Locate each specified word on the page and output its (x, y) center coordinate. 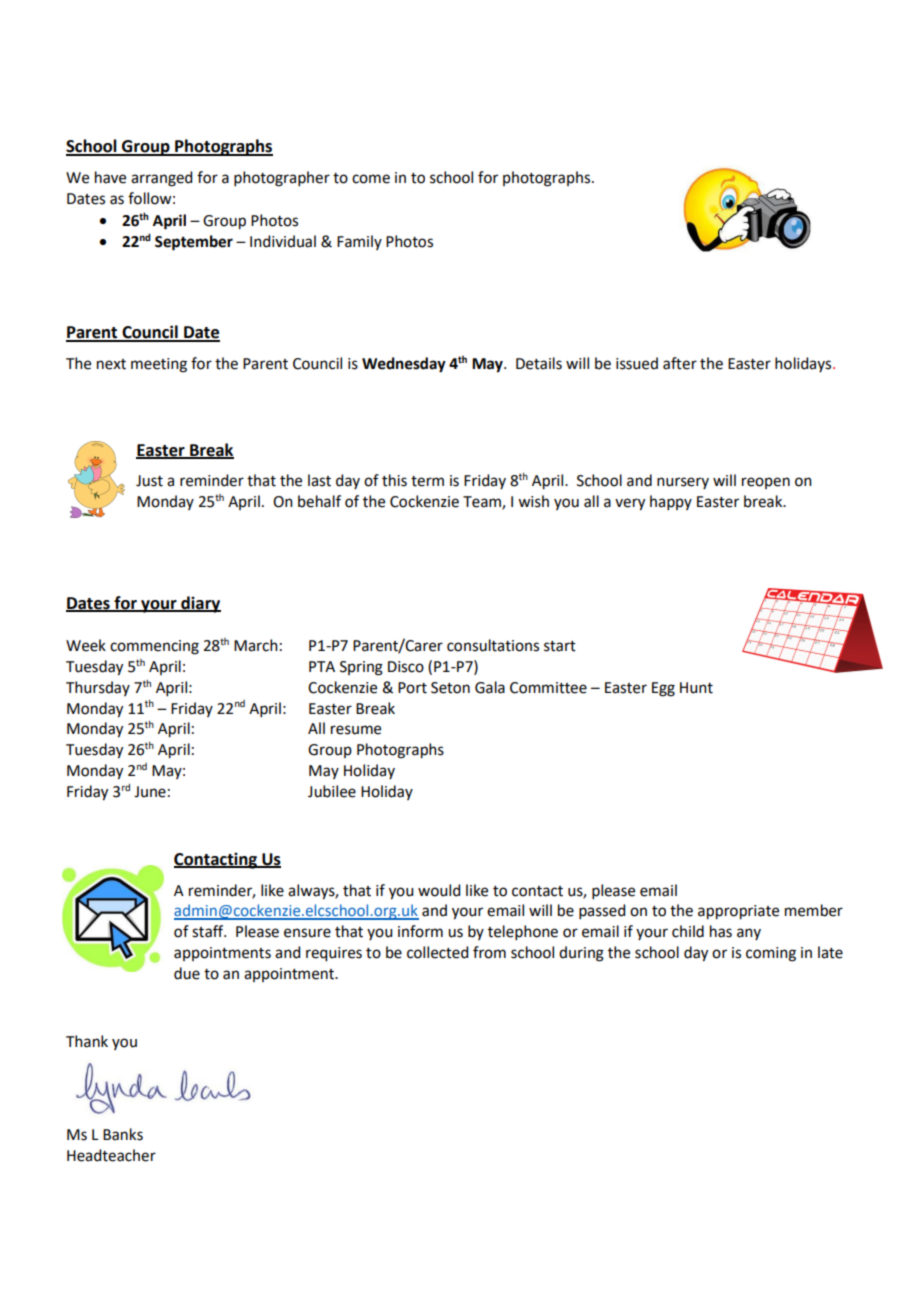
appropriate (738, 912)
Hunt (696, 688)
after (680, 363)
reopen (766, 483)
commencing (154, 647)
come (371, 179)
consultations (493, 645)
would (439, 890)
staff (209, 931)
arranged (161, 179)
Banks (123, 1134)
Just (149, 481)
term (427, 481)
